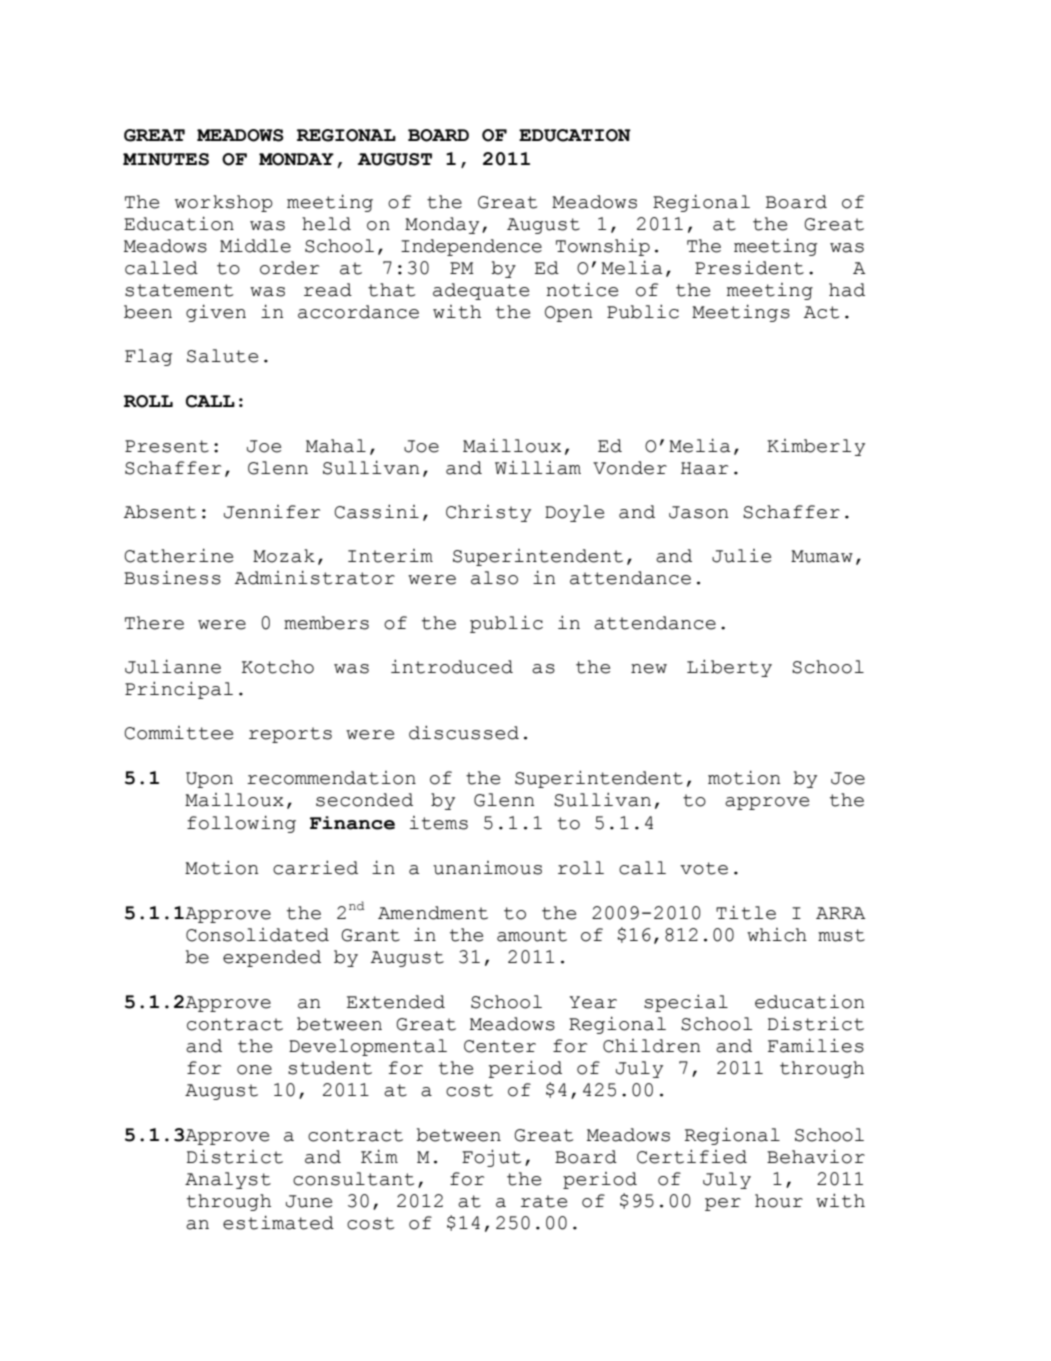 The width and height of the screenshot is (1051, 1361). Describe the element at coordinates (544, 1201) in the screenshot. I see `rate` at that location.
